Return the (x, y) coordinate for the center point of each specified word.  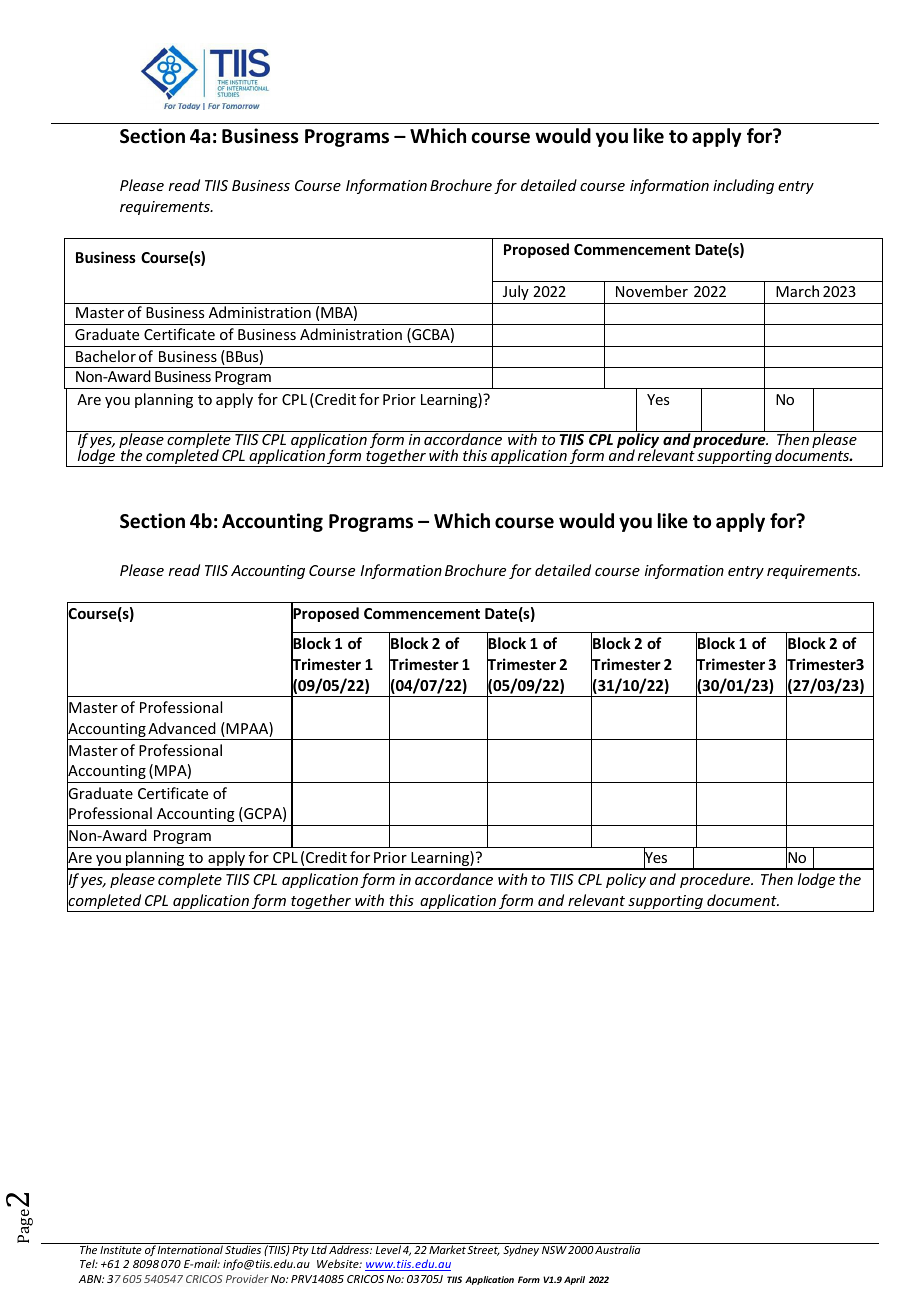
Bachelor (106, 356)
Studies (243, 1249)
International (190, 1249)
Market (447, 1249)
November (652, 291)
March (797, 291)
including (743, 186)
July (516, 292)
